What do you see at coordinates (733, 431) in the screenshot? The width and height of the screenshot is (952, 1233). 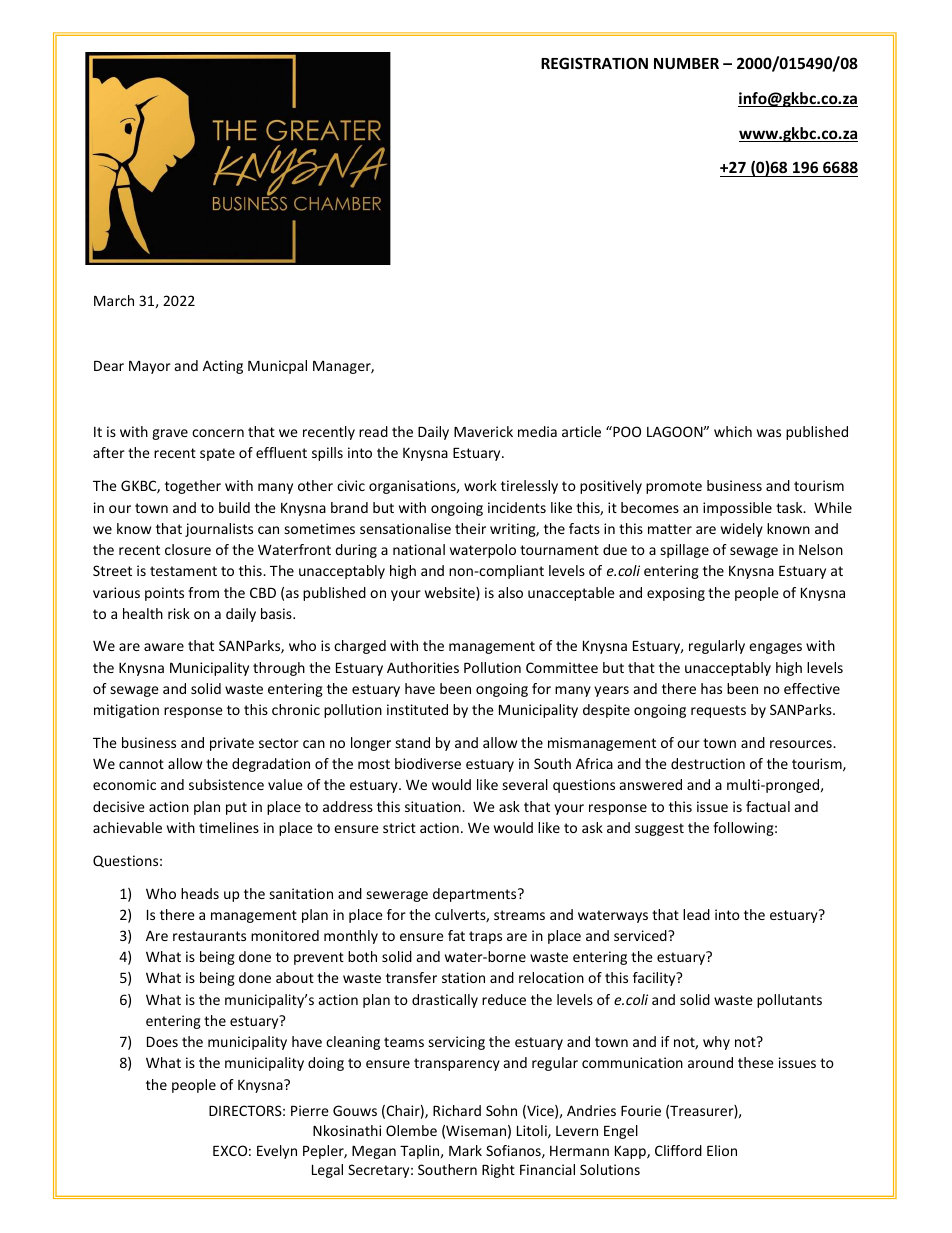 I see `which` at bounding box center [733, 431].
